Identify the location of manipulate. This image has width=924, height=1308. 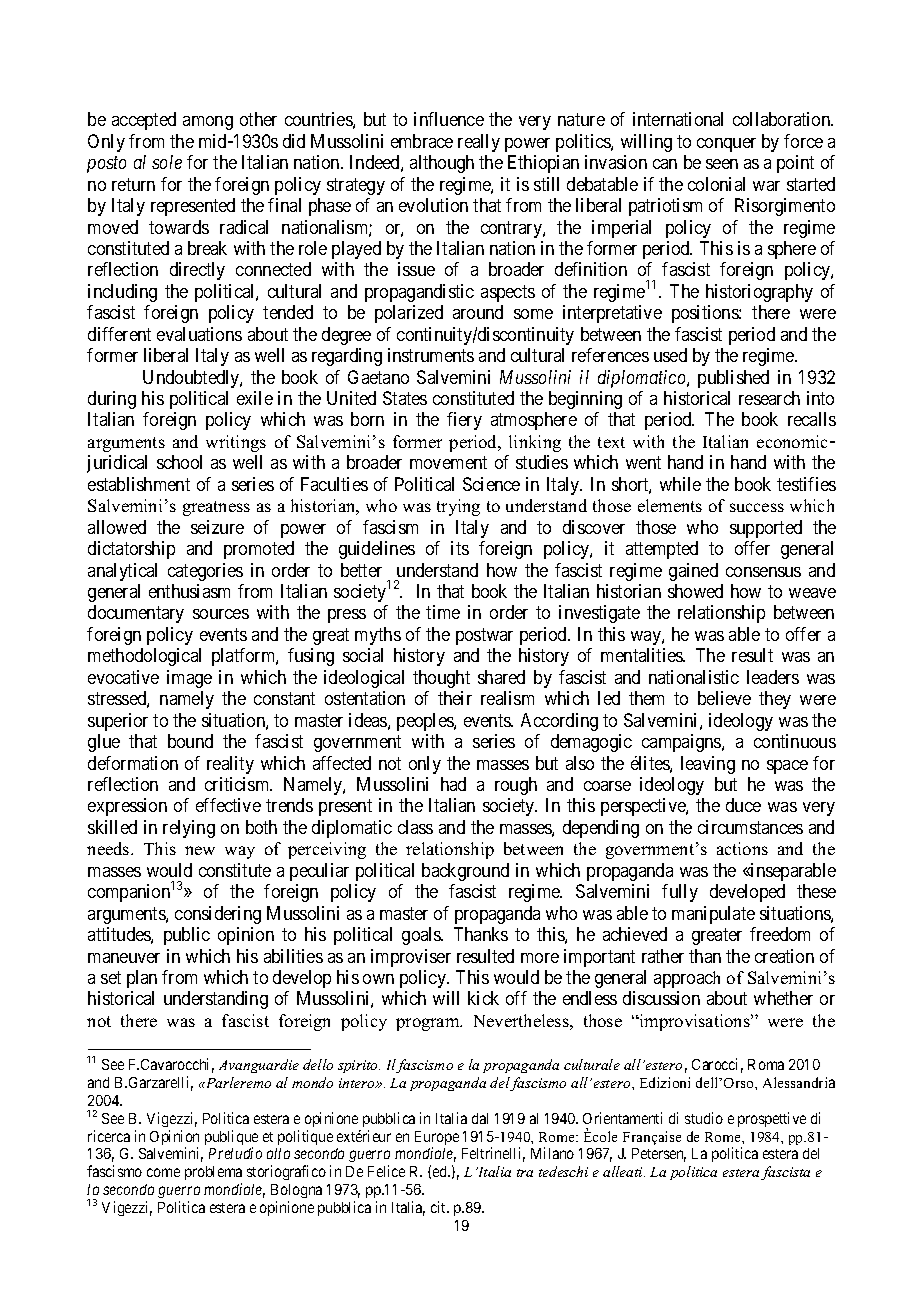
(713, 915).
